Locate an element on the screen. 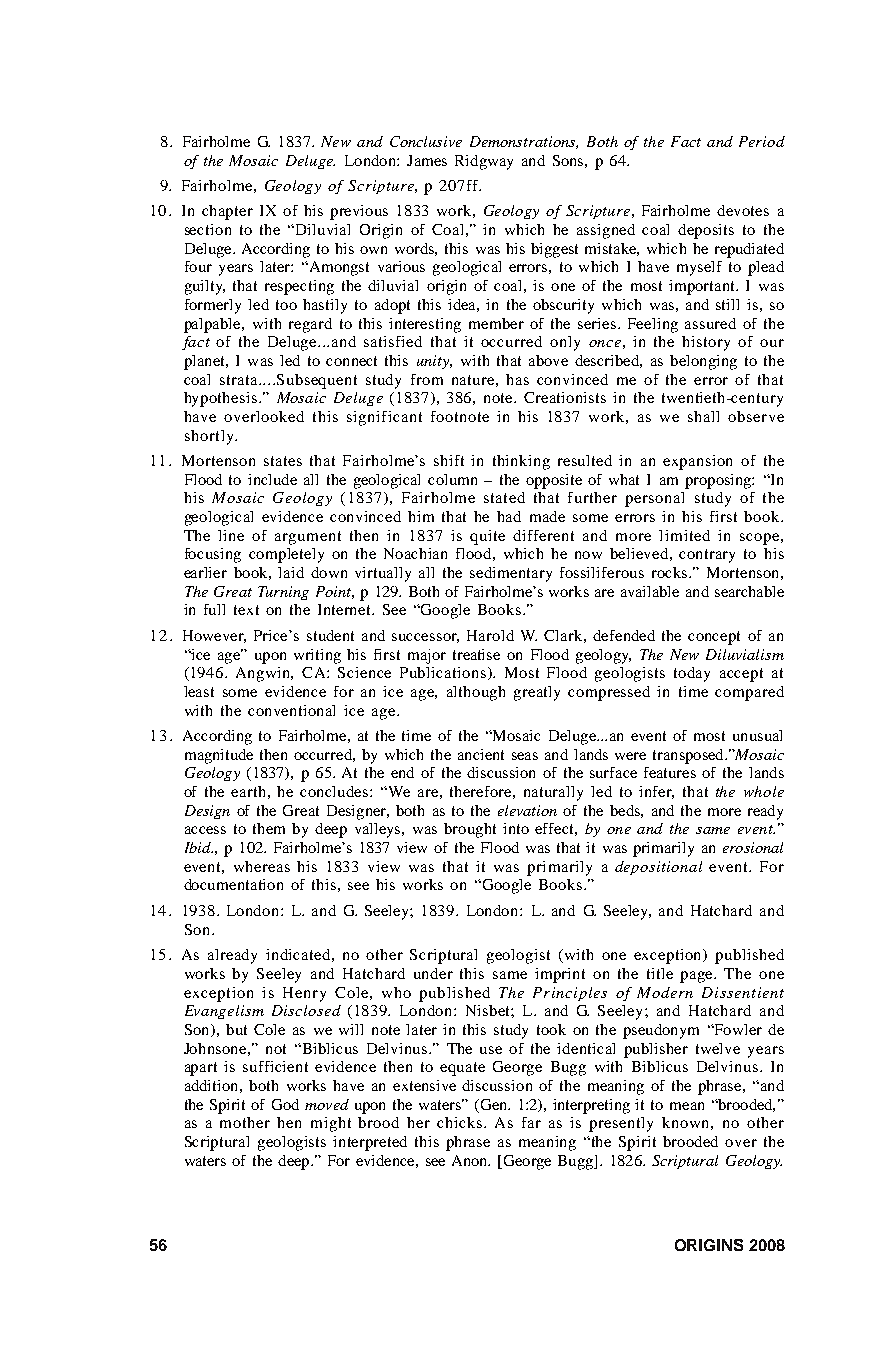 The width and height of the screenshot is (896, 1345). chapter is located at coordinates (227, 212).
